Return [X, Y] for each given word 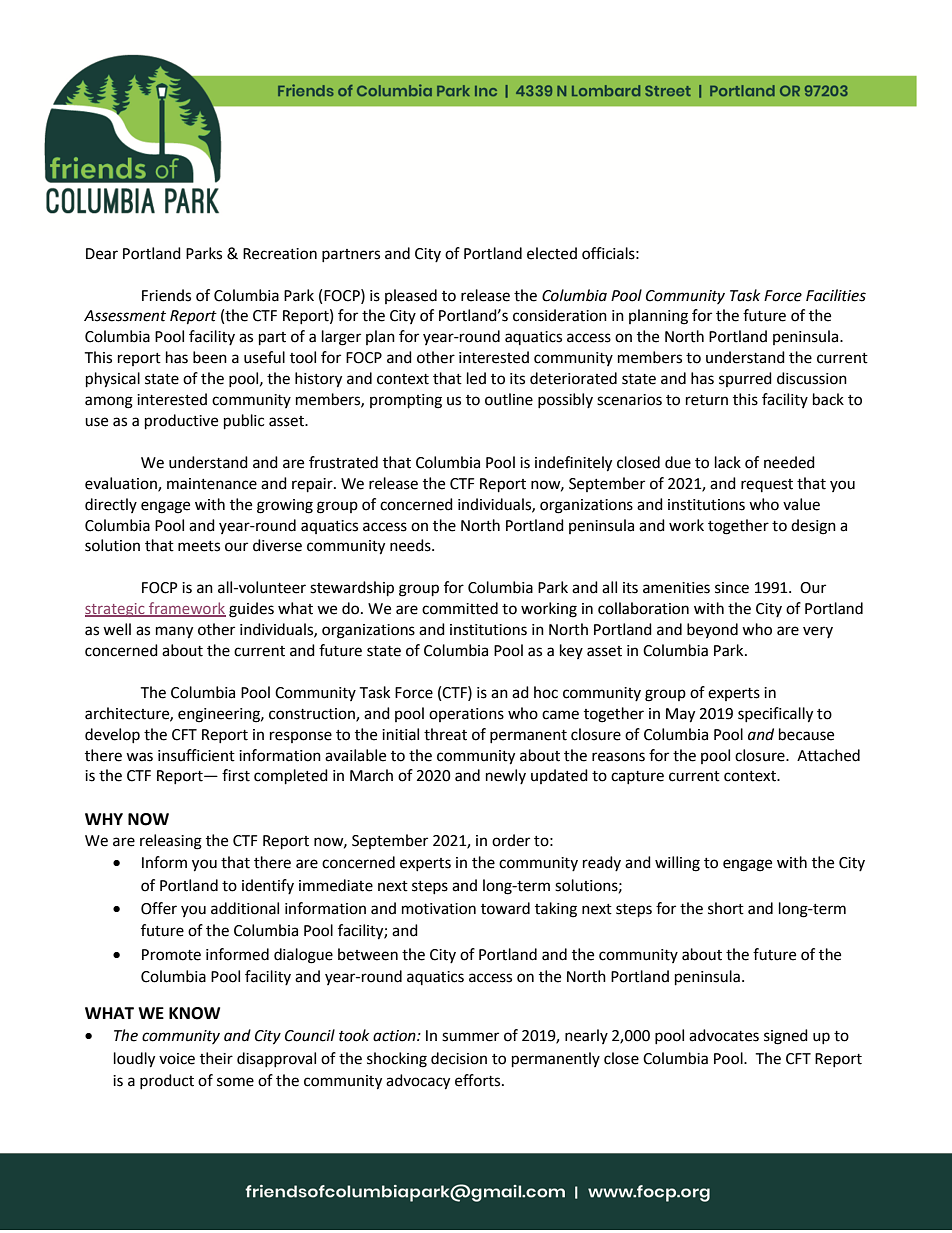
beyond [712, 630]
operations [466, 715]
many [174, 632]
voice [177, 1059]
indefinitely [573, 464]
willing [677, 864]
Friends [166, 295]
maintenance [212, 484]
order [511, 840]
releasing [171, 842]
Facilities [836, 295]
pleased [411, 296]
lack [728, 462]
